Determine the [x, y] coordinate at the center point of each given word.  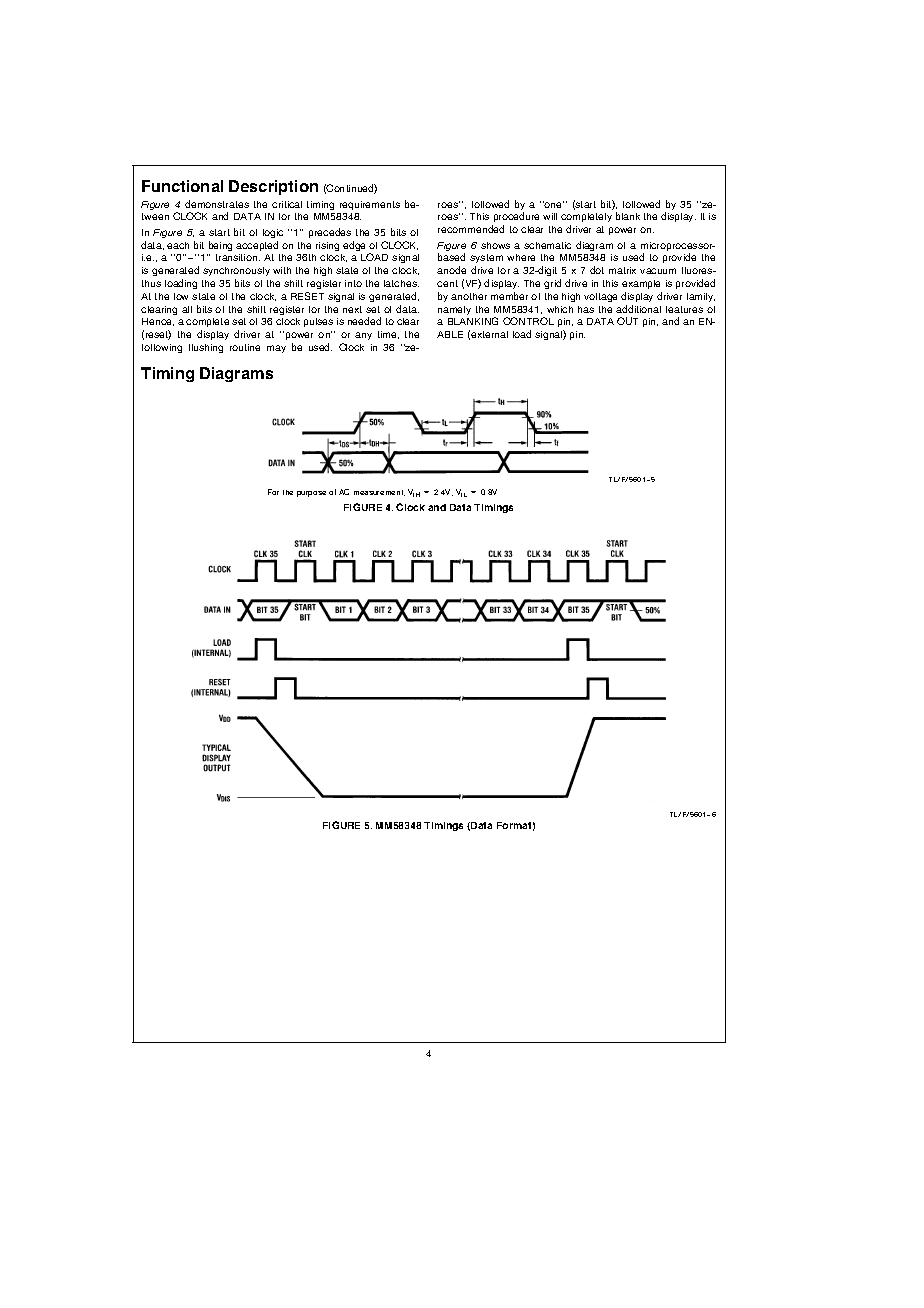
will [550, 216]
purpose [311, 494]
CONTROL [528, 321]
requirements [370, 205]
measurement [379, 493]
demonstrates [217, 204]
